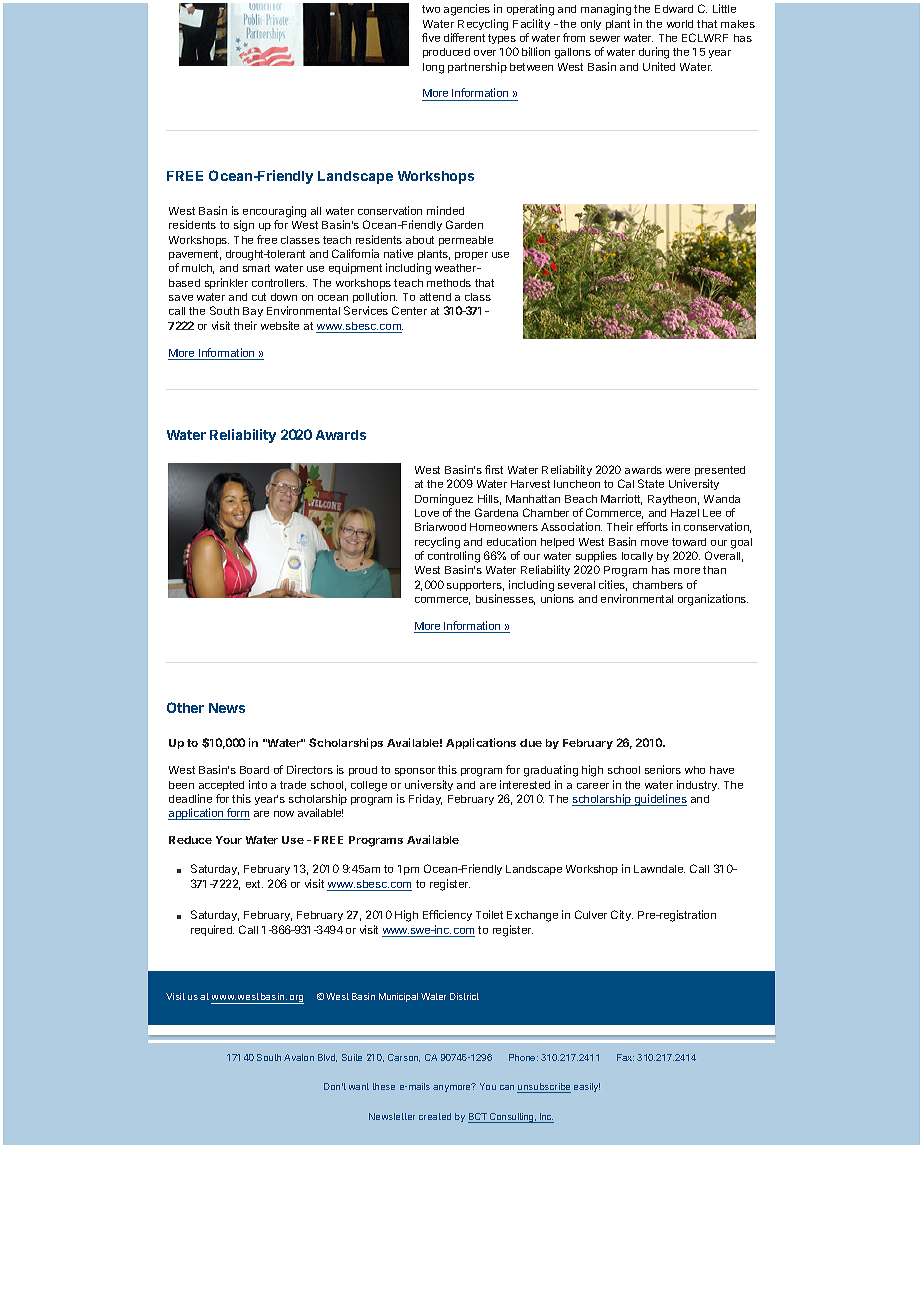 The height and width of the page is (1308, 924). I want to click on methods, so click(449, 283).
